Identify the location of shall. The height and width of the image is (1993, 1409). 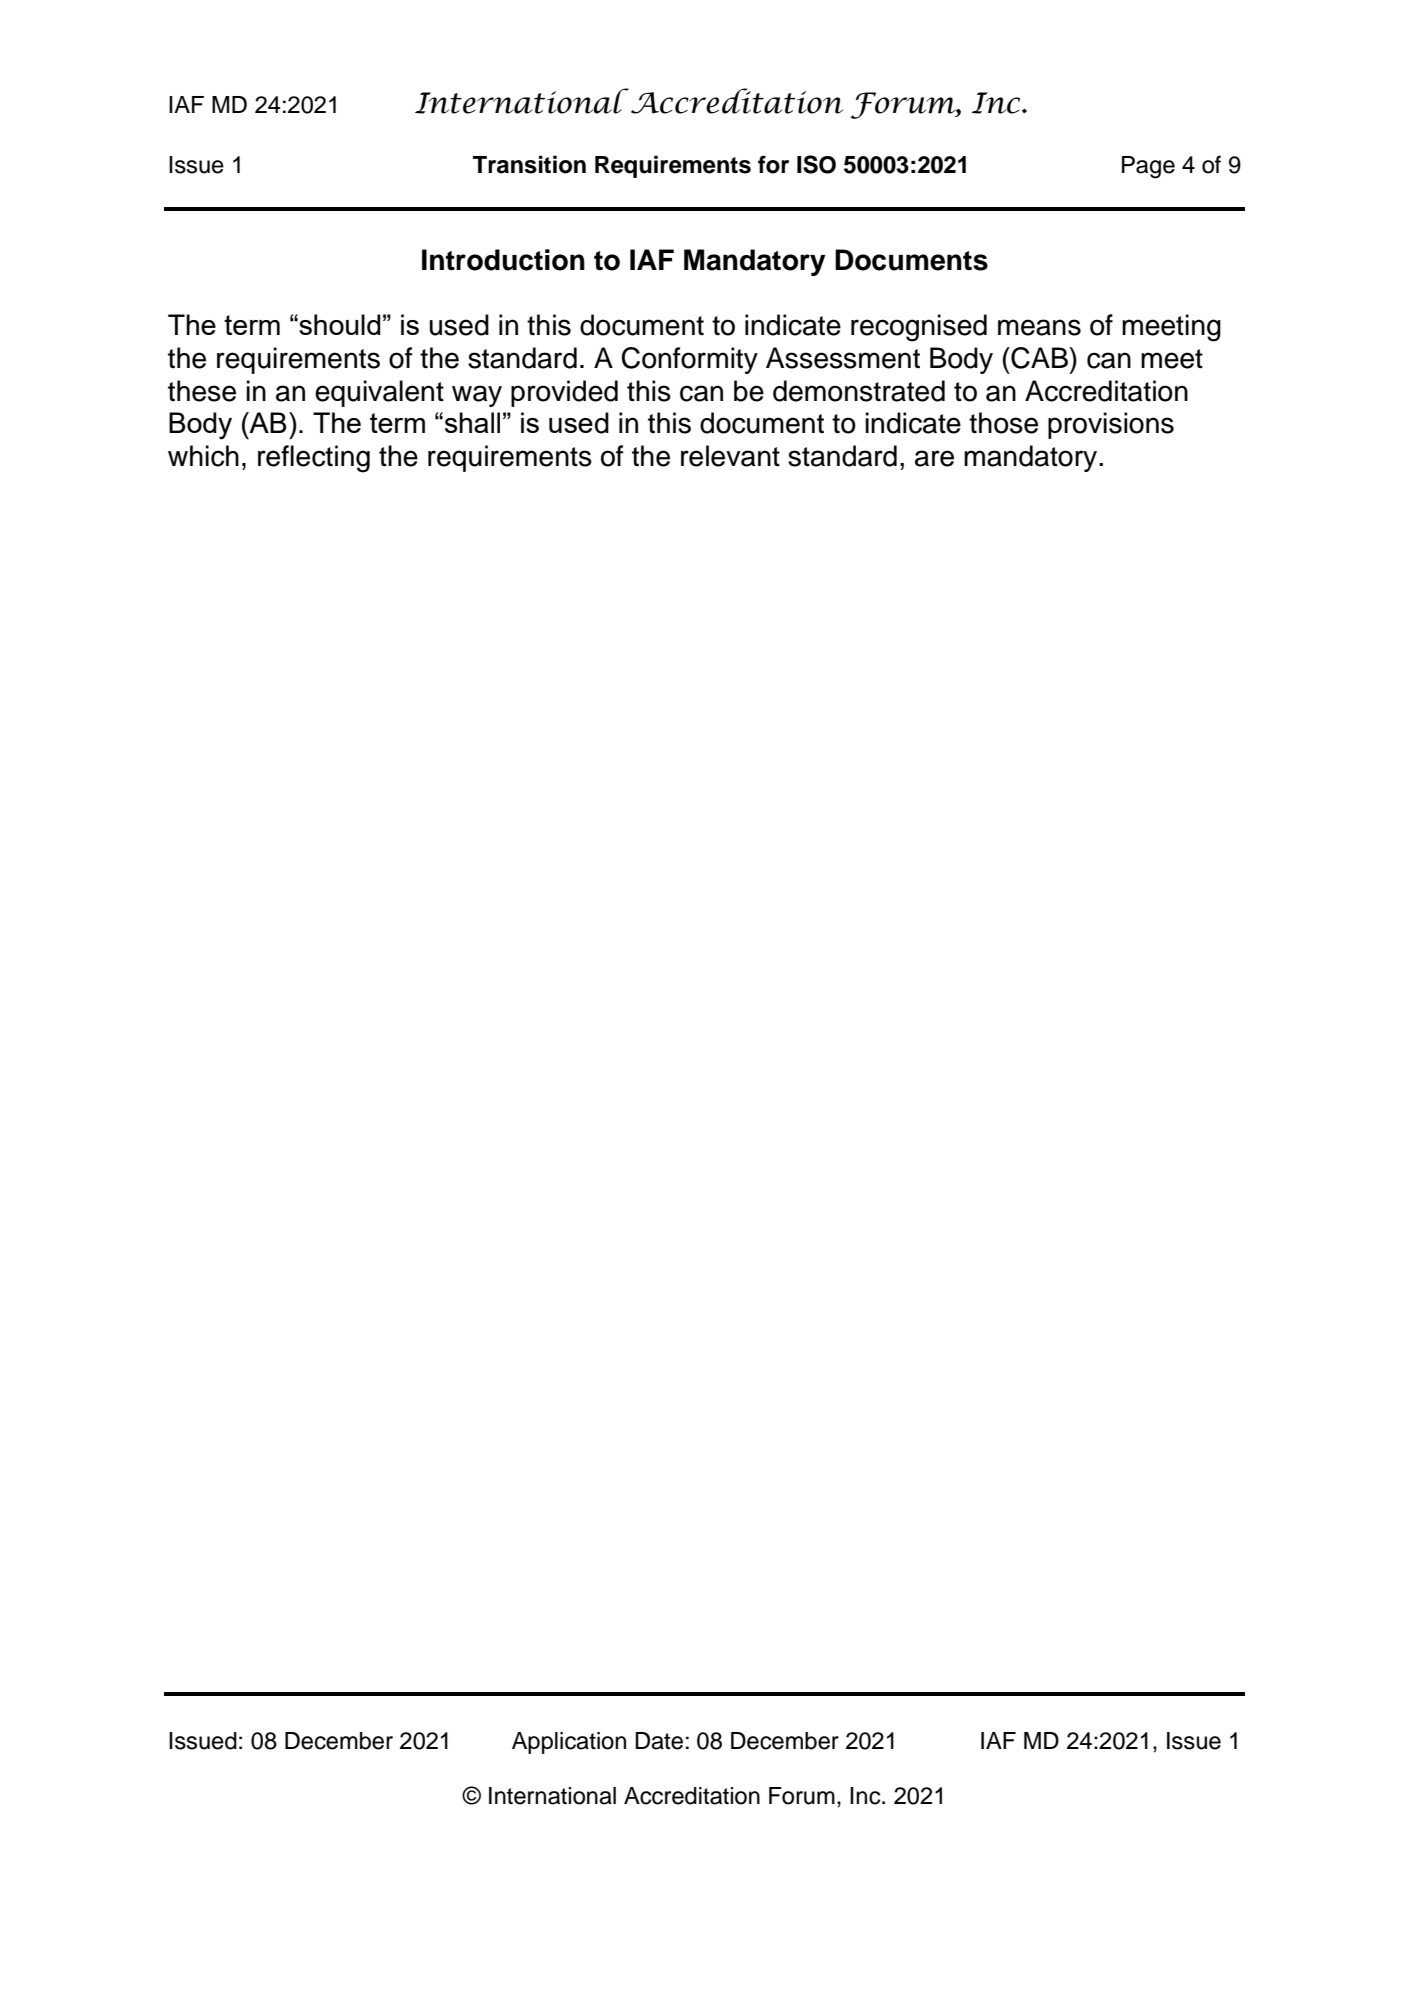
(472, 422).
